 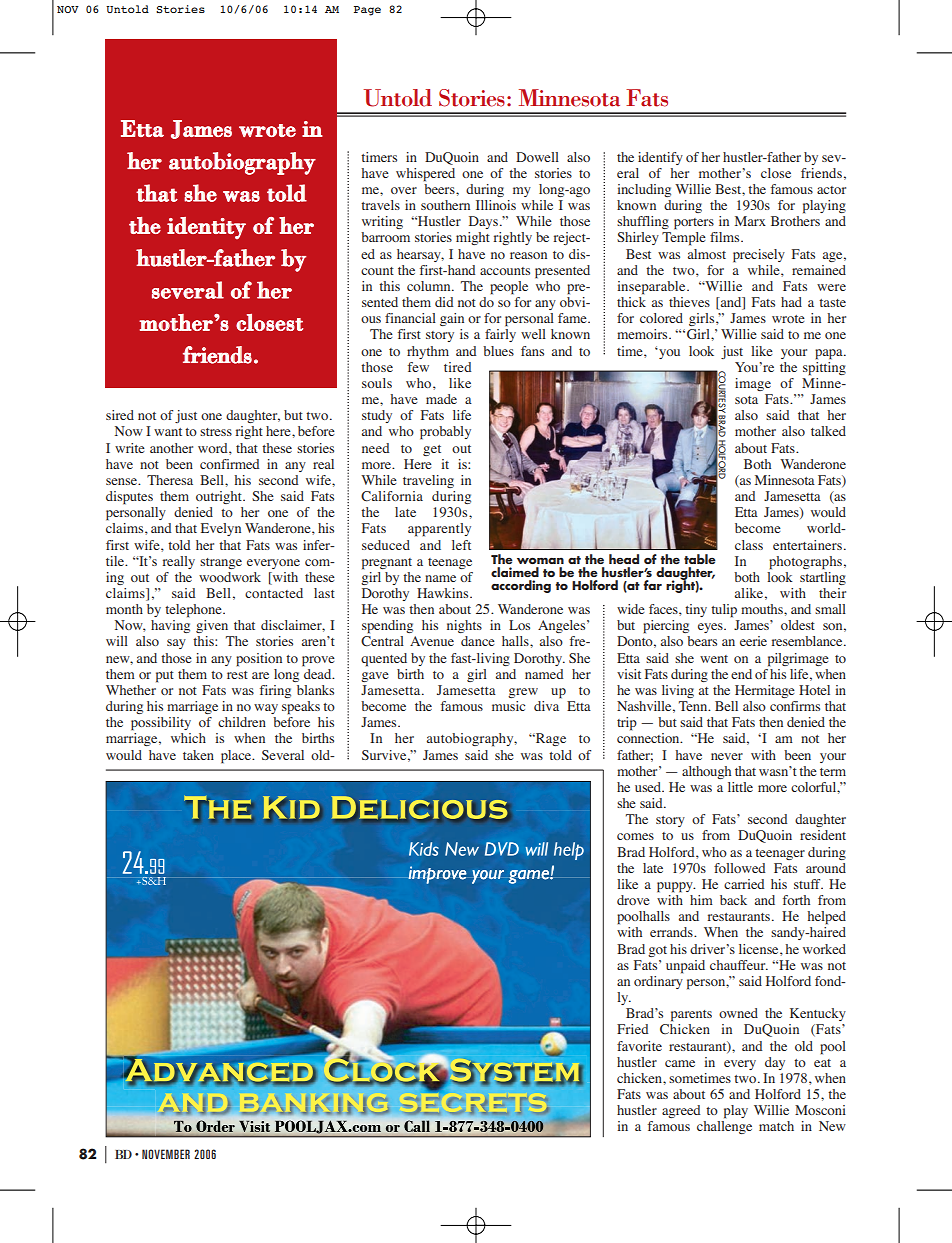 What do you see at coordinates (660, 158) in the screenshot?
I see `identify` at bounding box center [660, 158].
